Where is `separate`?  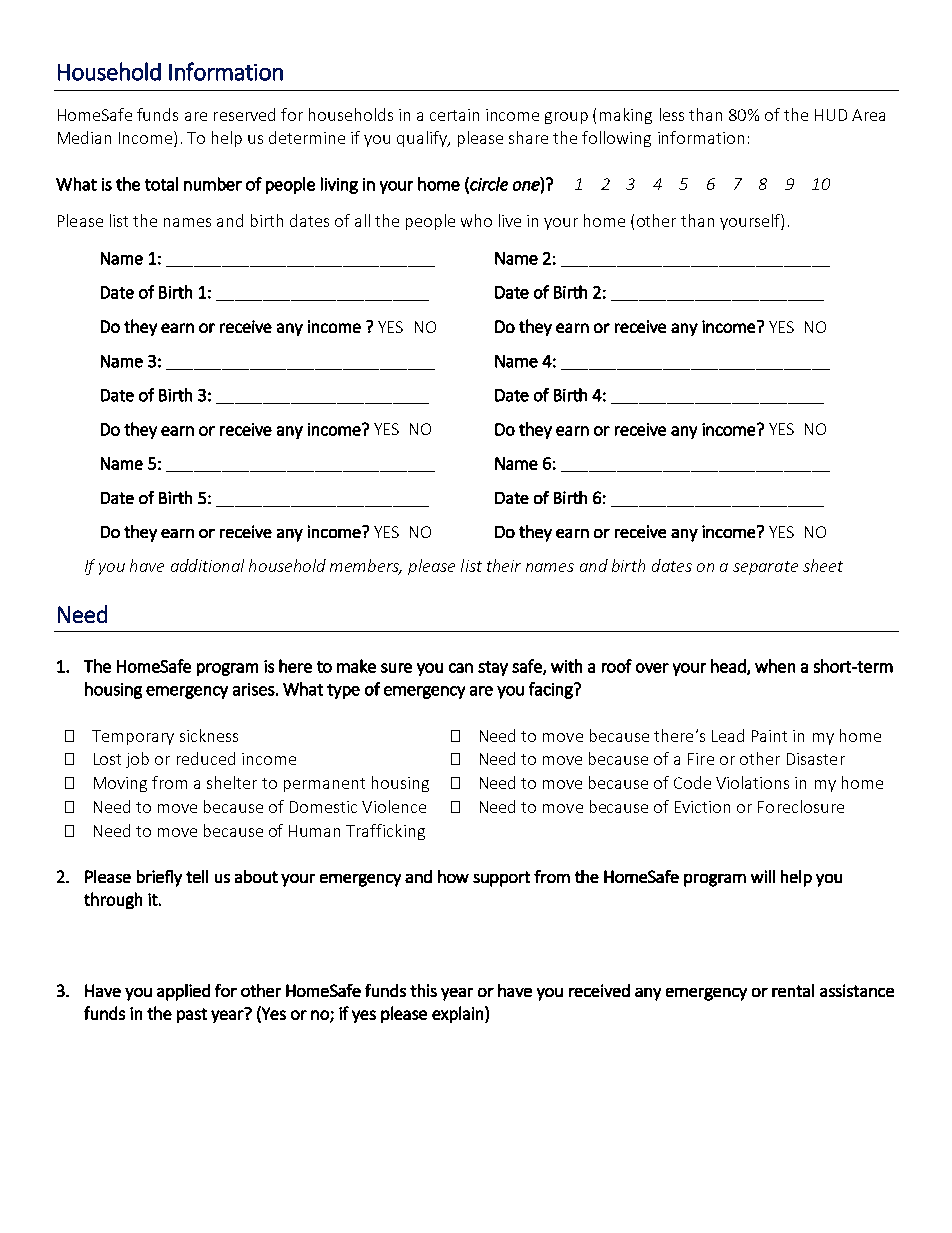
separate is located at coordinates (765, 568).
